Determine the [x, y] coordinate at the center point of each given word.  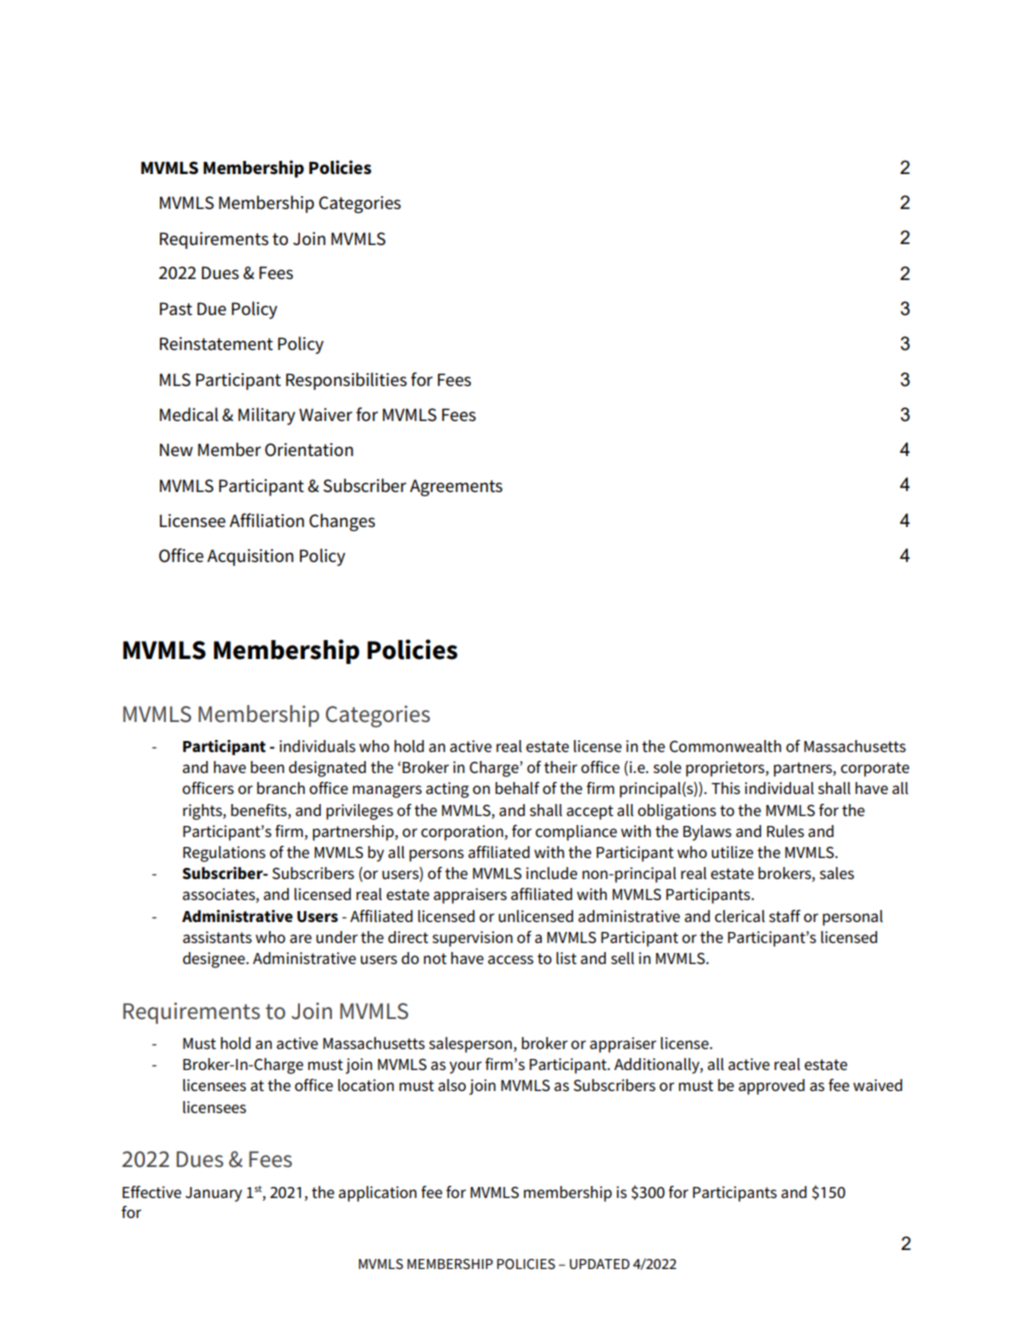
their [560, 767]
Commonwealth [725, 746]
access [511, 959]
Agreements [456, 487]
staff [785, 916]
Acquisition [250, 557]
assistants [217, 937]
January [213, 1194]
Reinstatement [216, 344]
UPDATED [600, 1264]
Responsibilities [346, 381]
